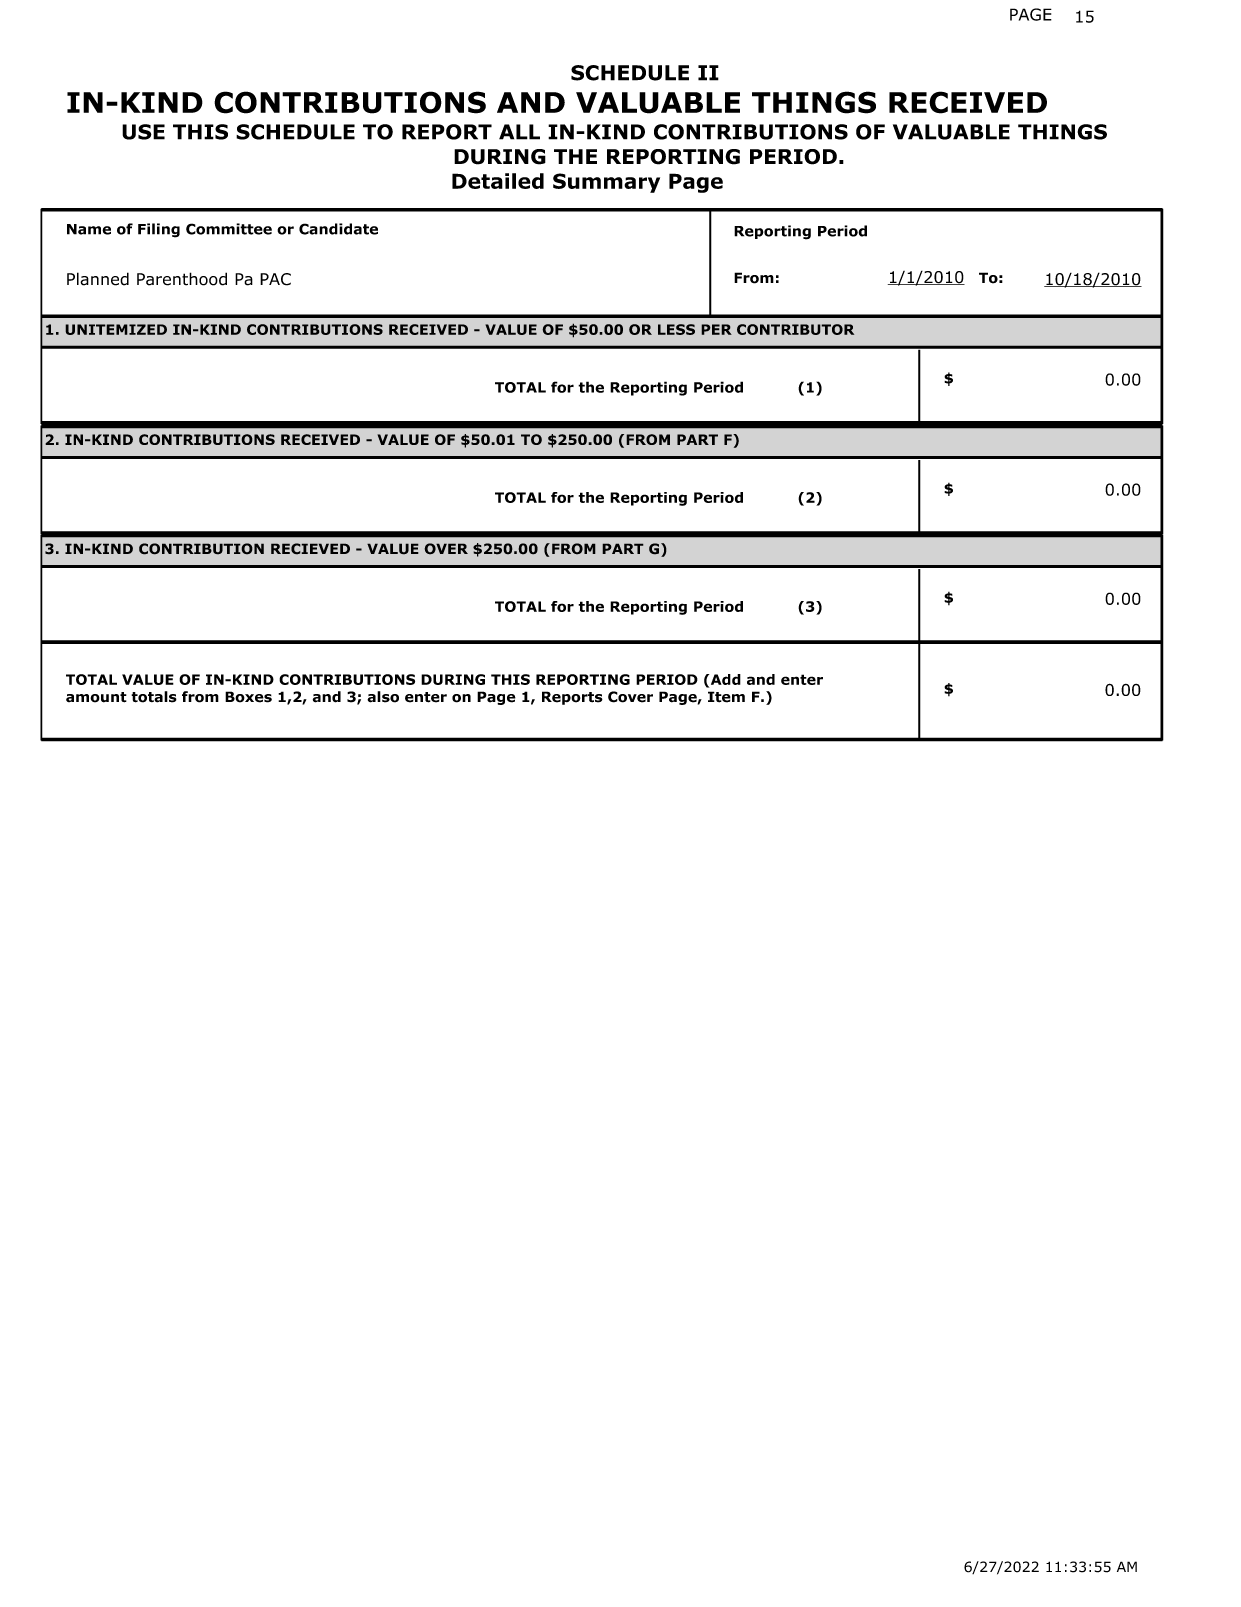 The width and height of the screenshot is (1241, 1607). Describe the element at coordinates (795, 329) in the screenshot. I see `CONTRIBUTOR` at that location.
